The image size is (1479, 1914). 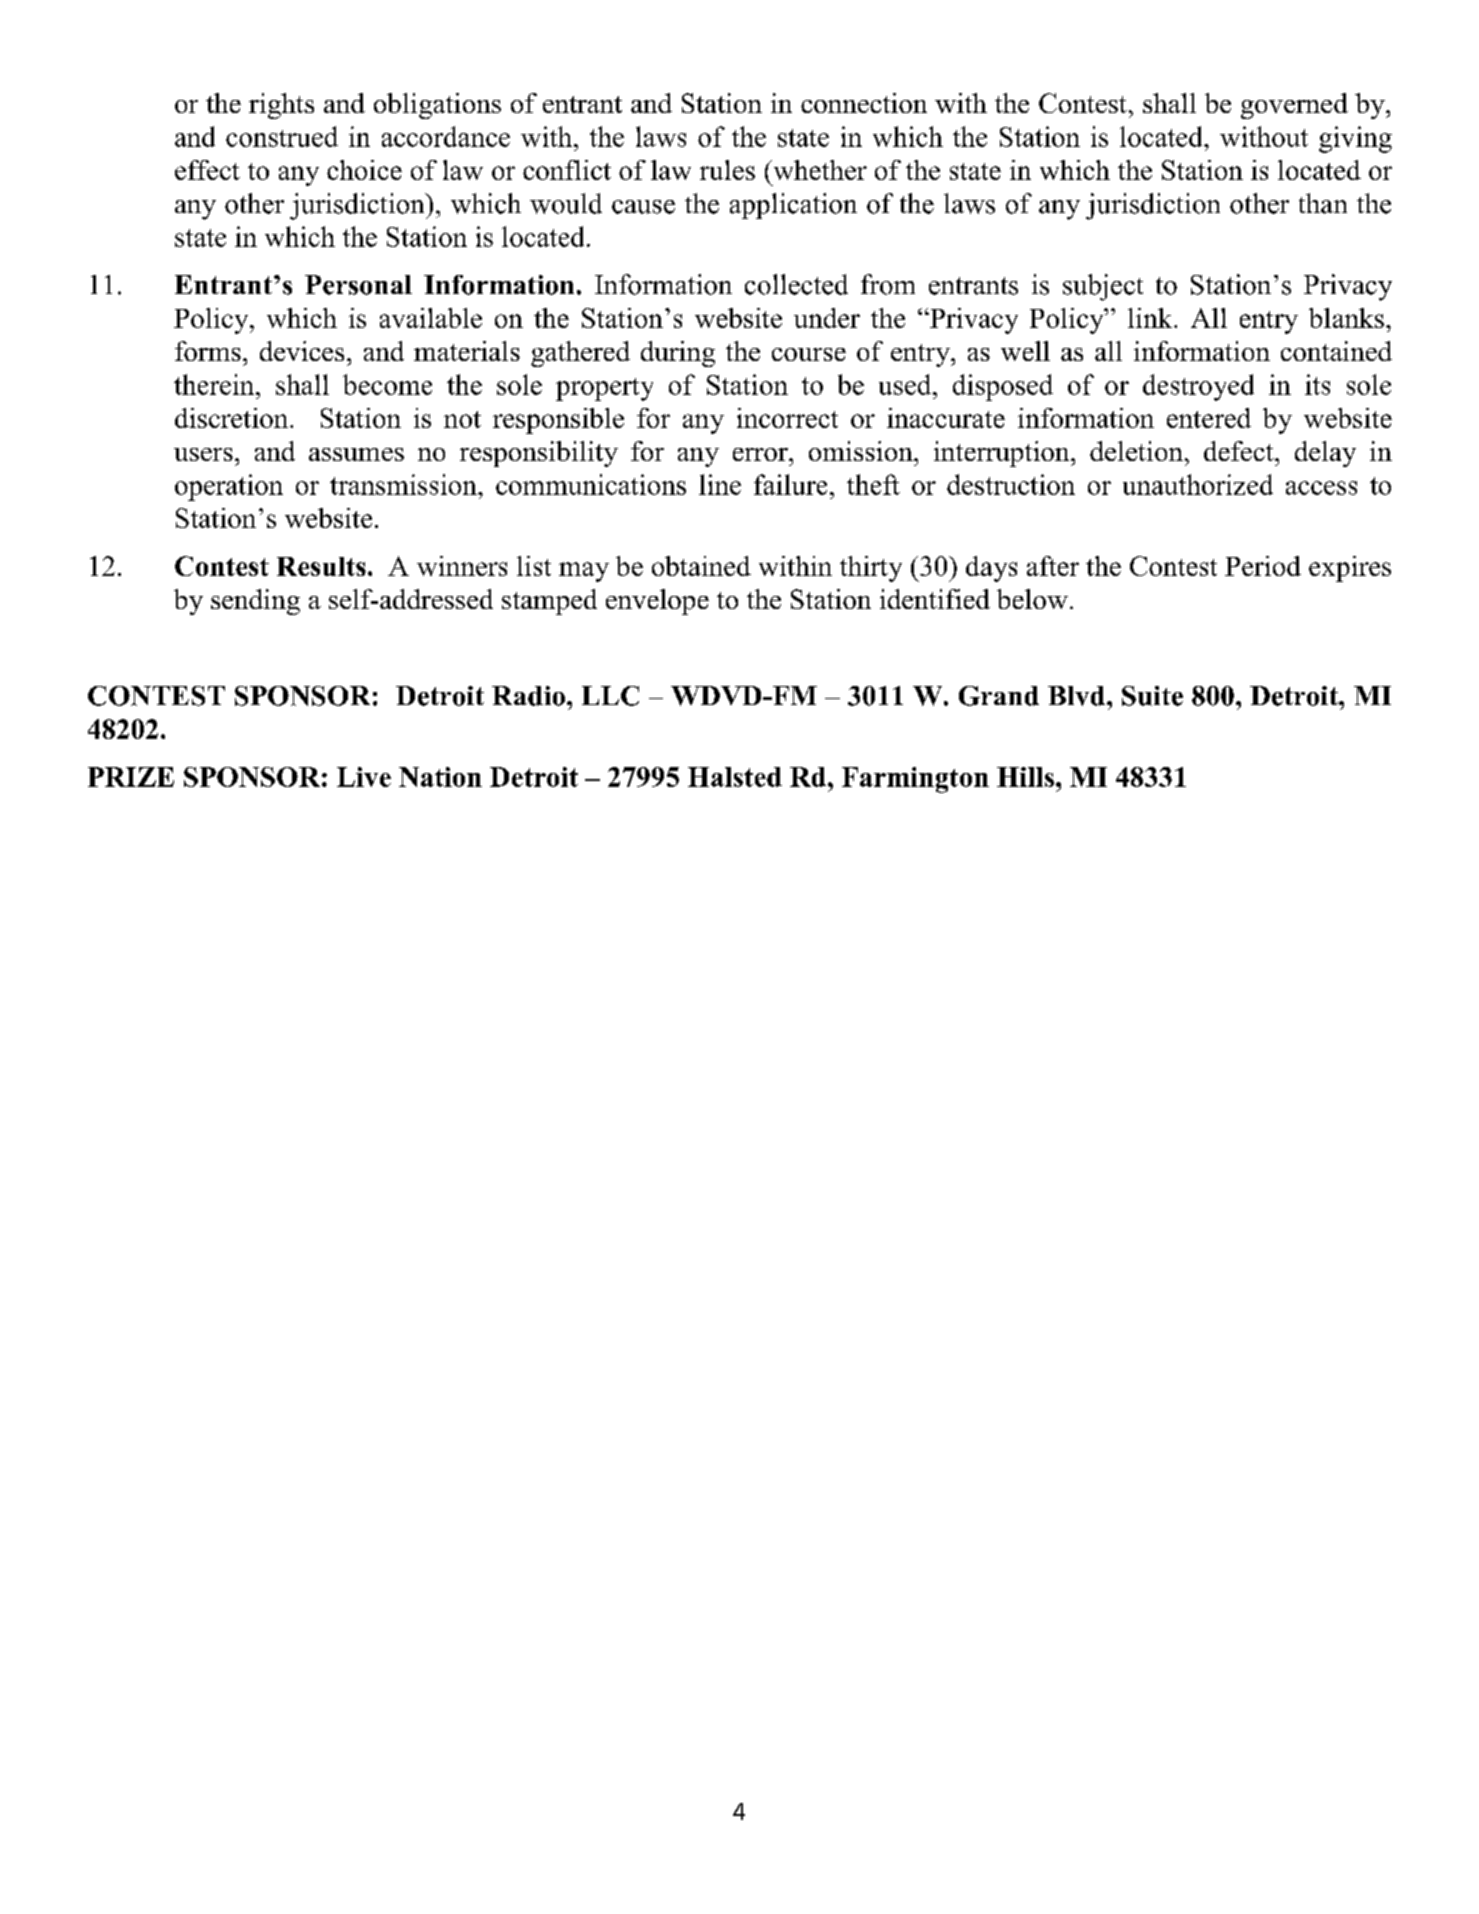 What do you see at coordinates (364, 777) in the image?
I see `Live` at bounding box center [364, 777].
